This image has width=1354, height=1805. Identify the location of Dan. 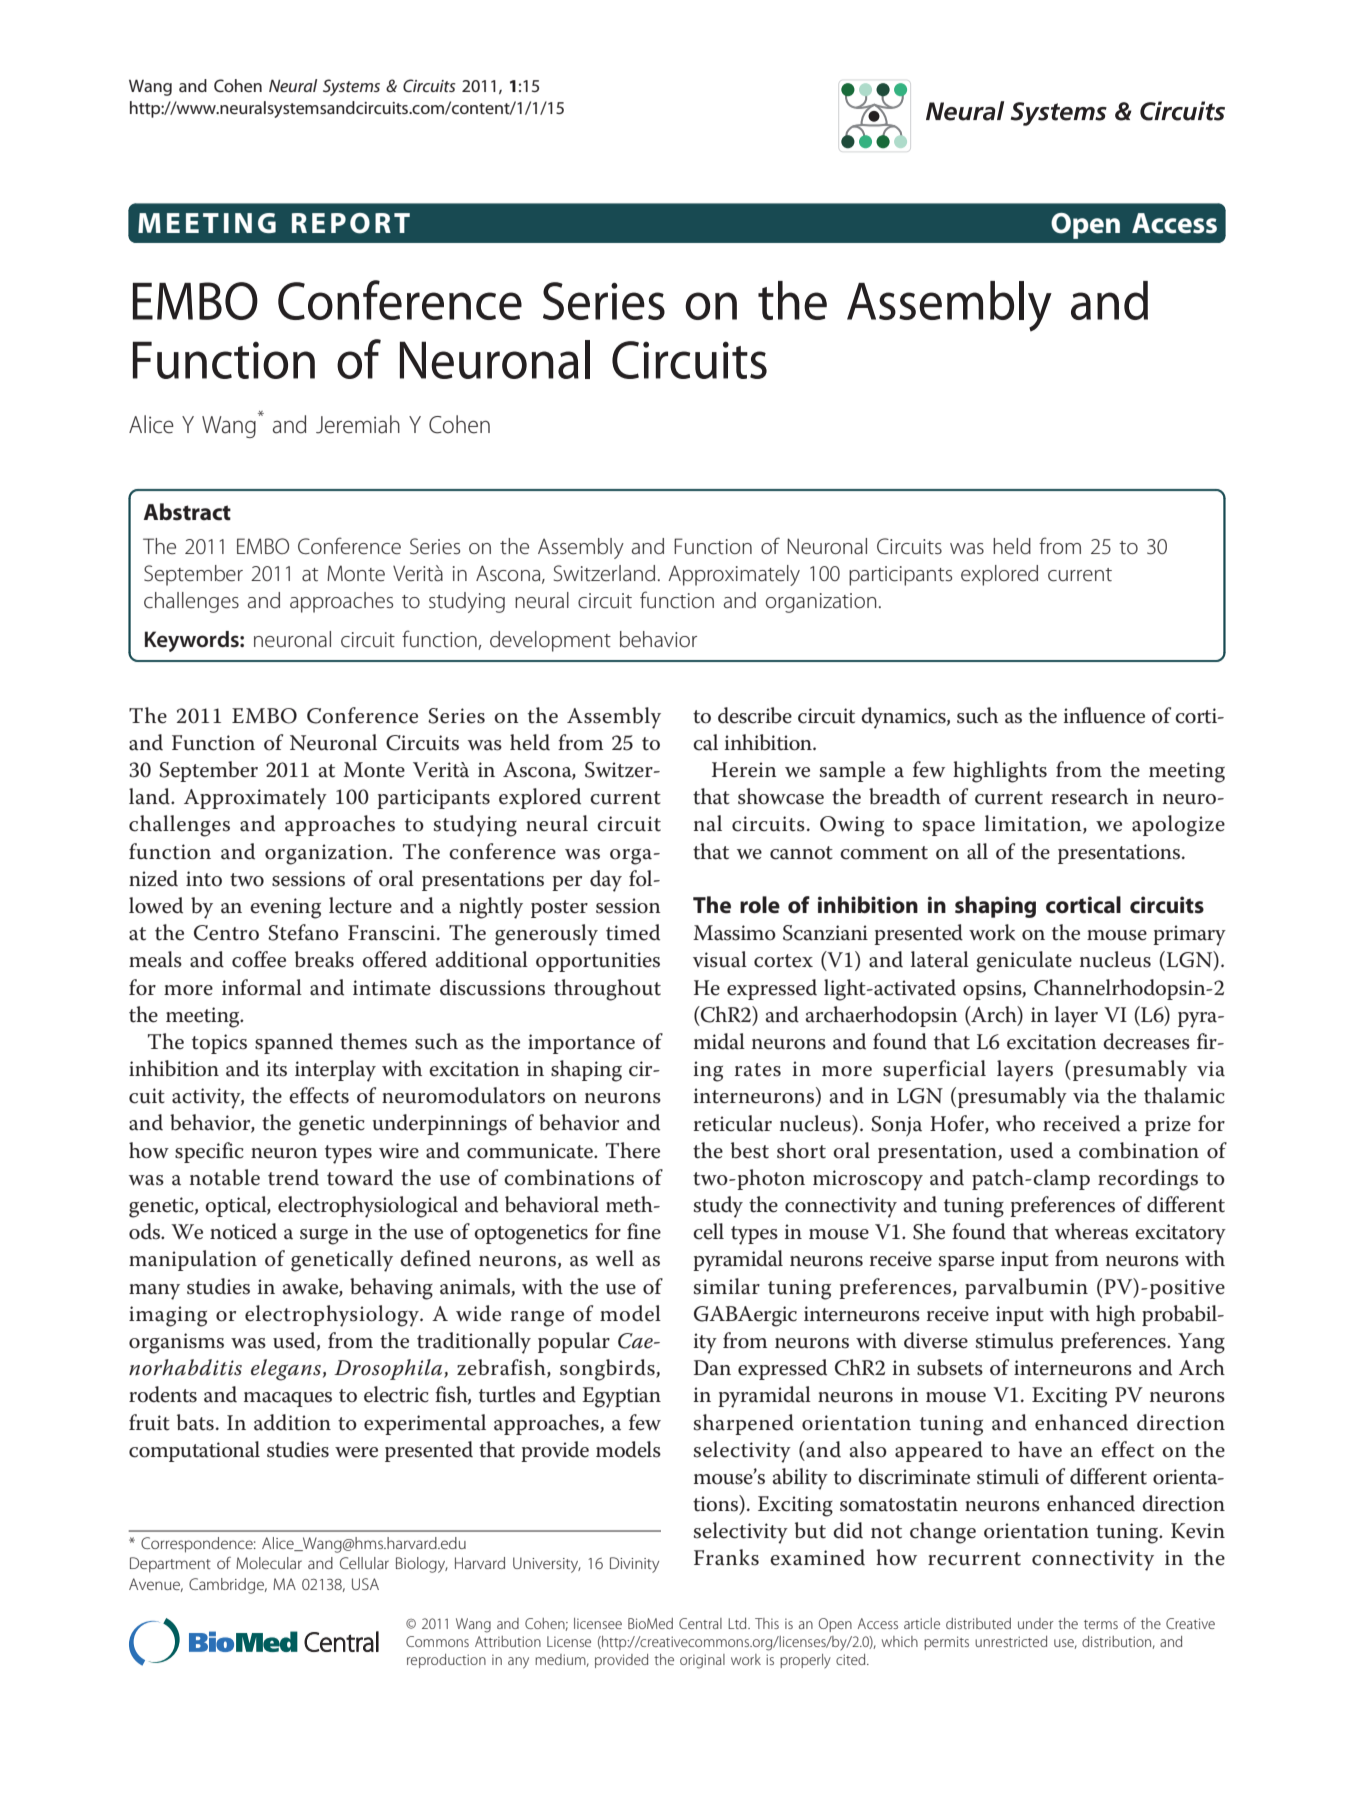
(712, 1368).
